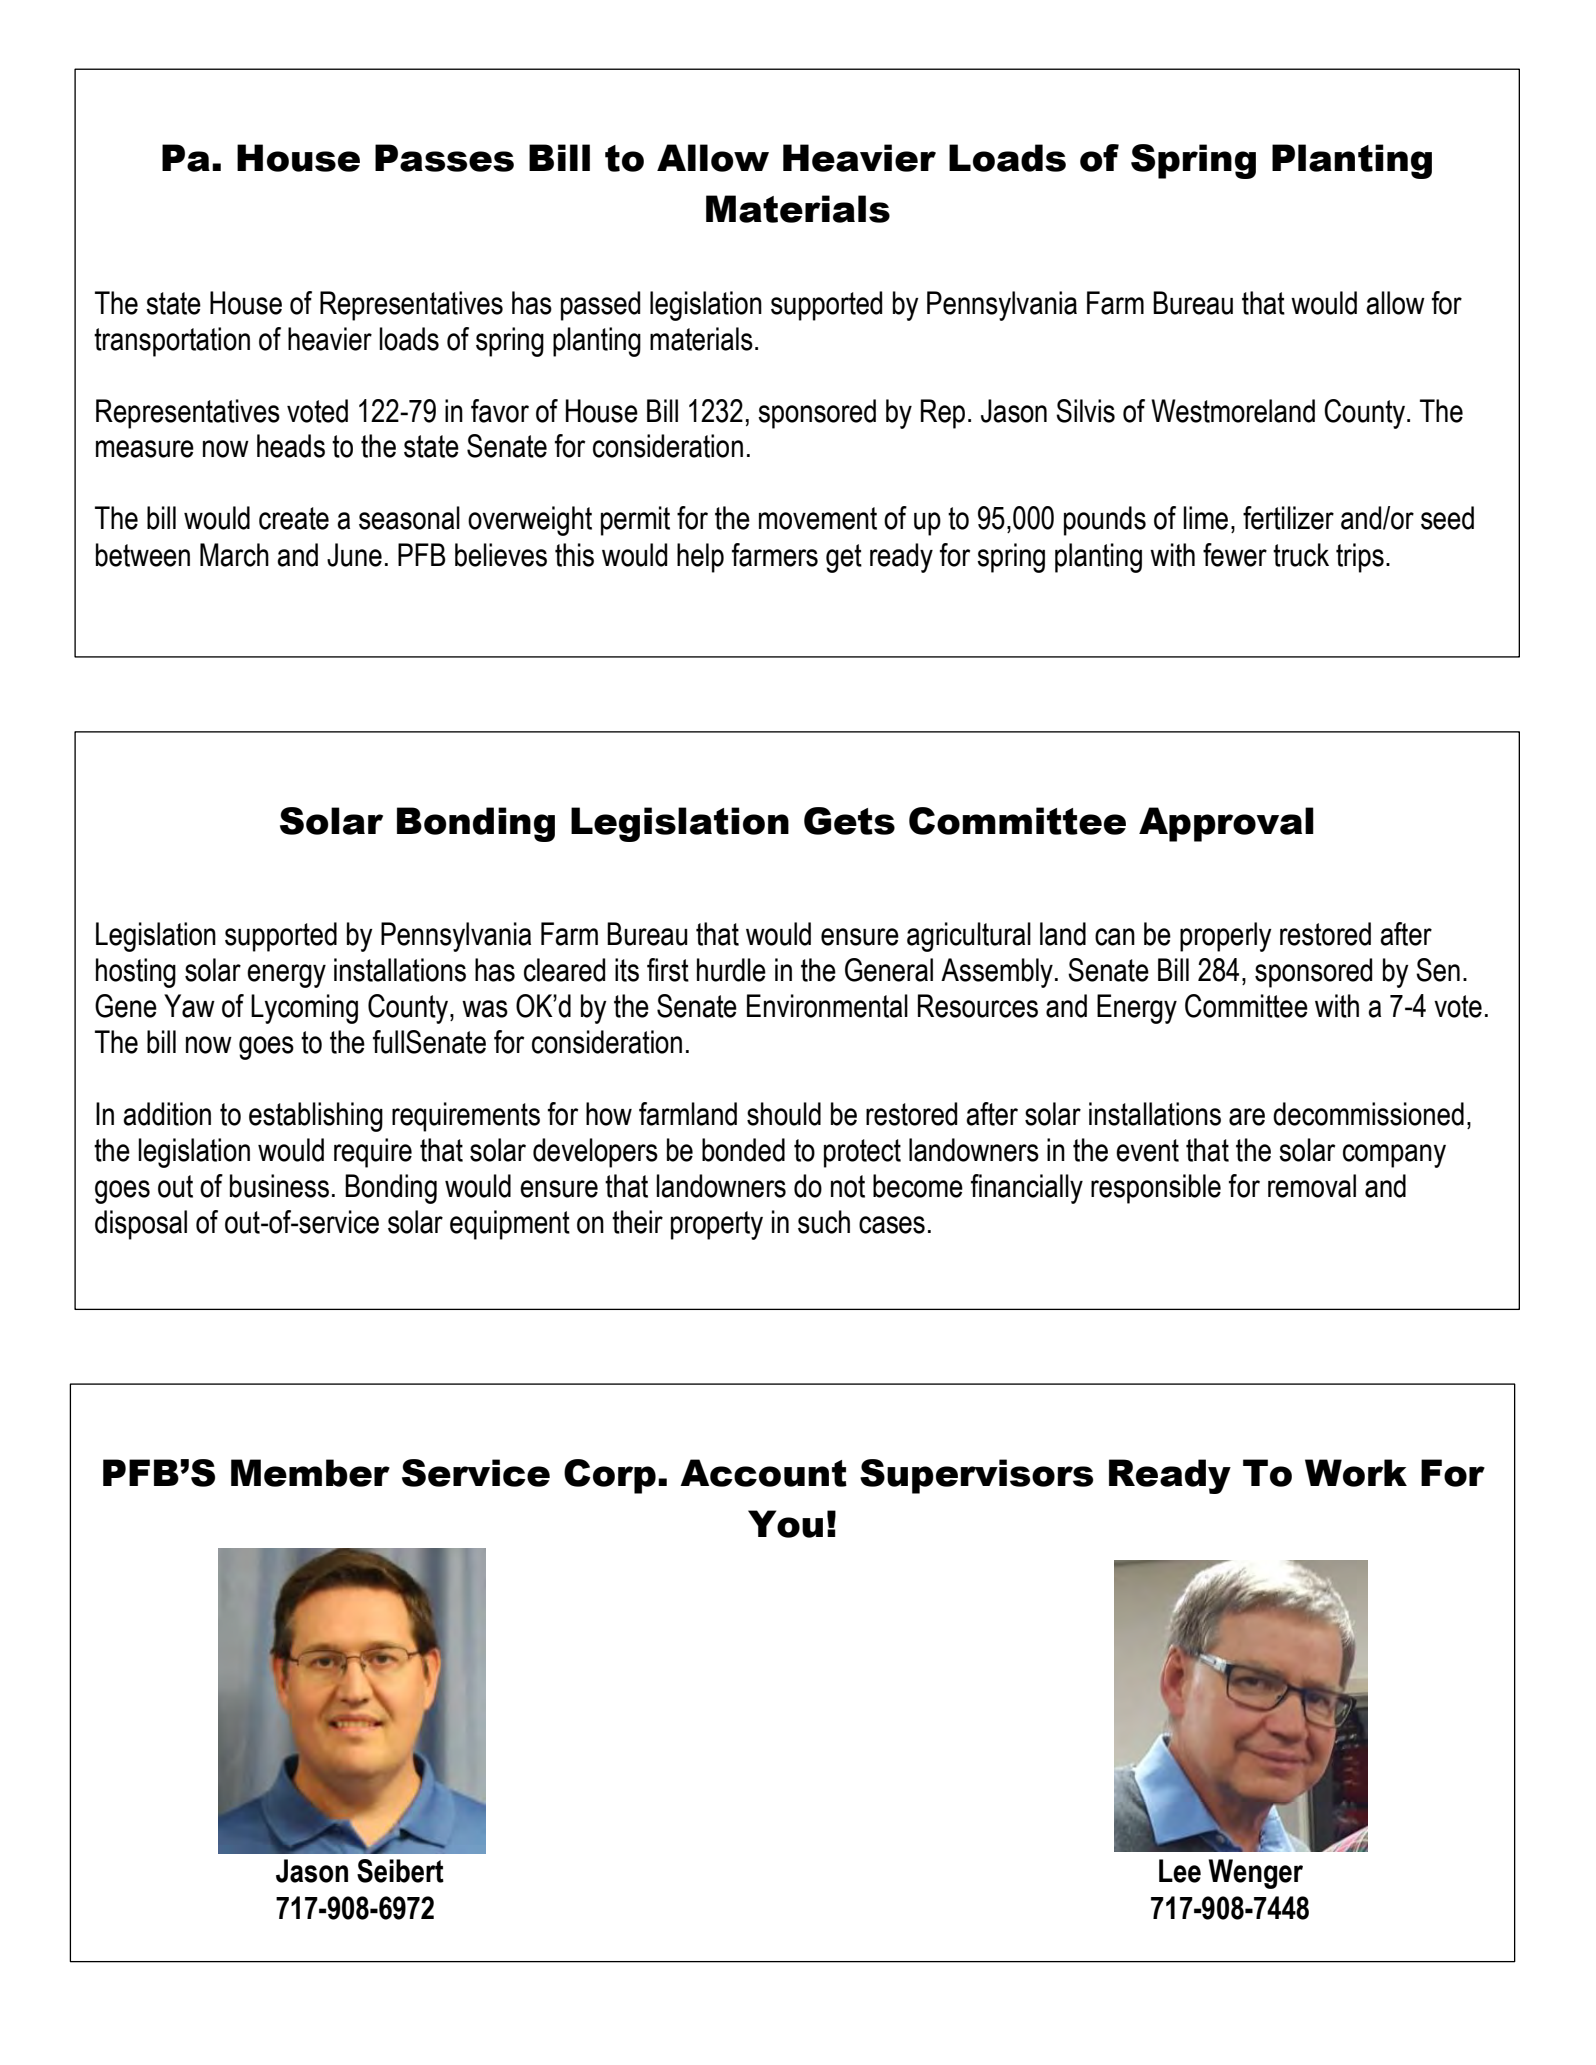  I want to click on Member, so click(310, 1473).
